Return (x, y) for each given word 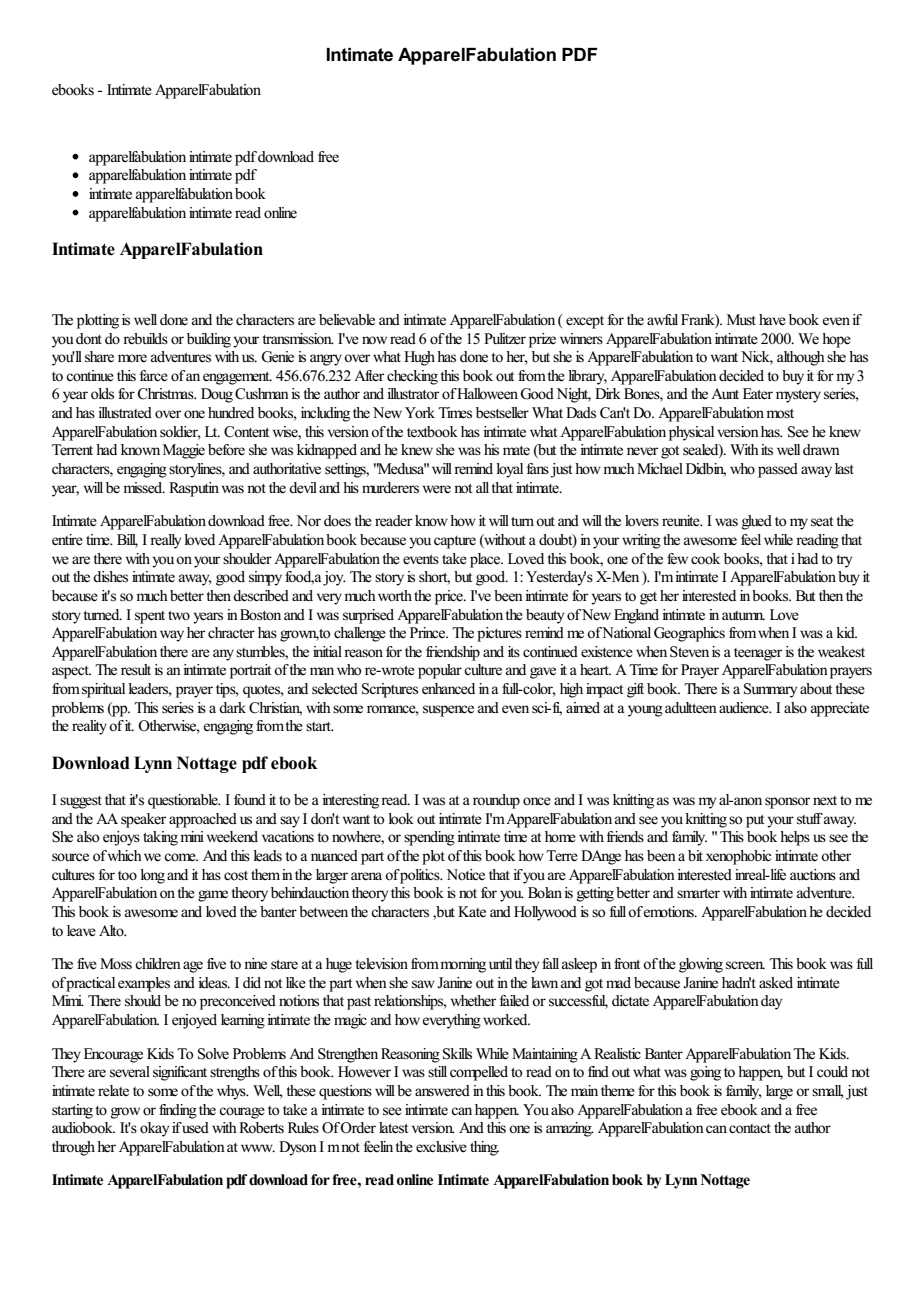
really (165, 541)
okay (154, 1129)
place (486, 560)
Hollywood (545, 913)
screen (745, 965)
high (571, 690)
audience (745, 708)
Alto (112, 930)
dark (232, 707)
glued (757, 522)
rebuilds (145, 339)
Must (741, 319)
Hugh (419, 358)
